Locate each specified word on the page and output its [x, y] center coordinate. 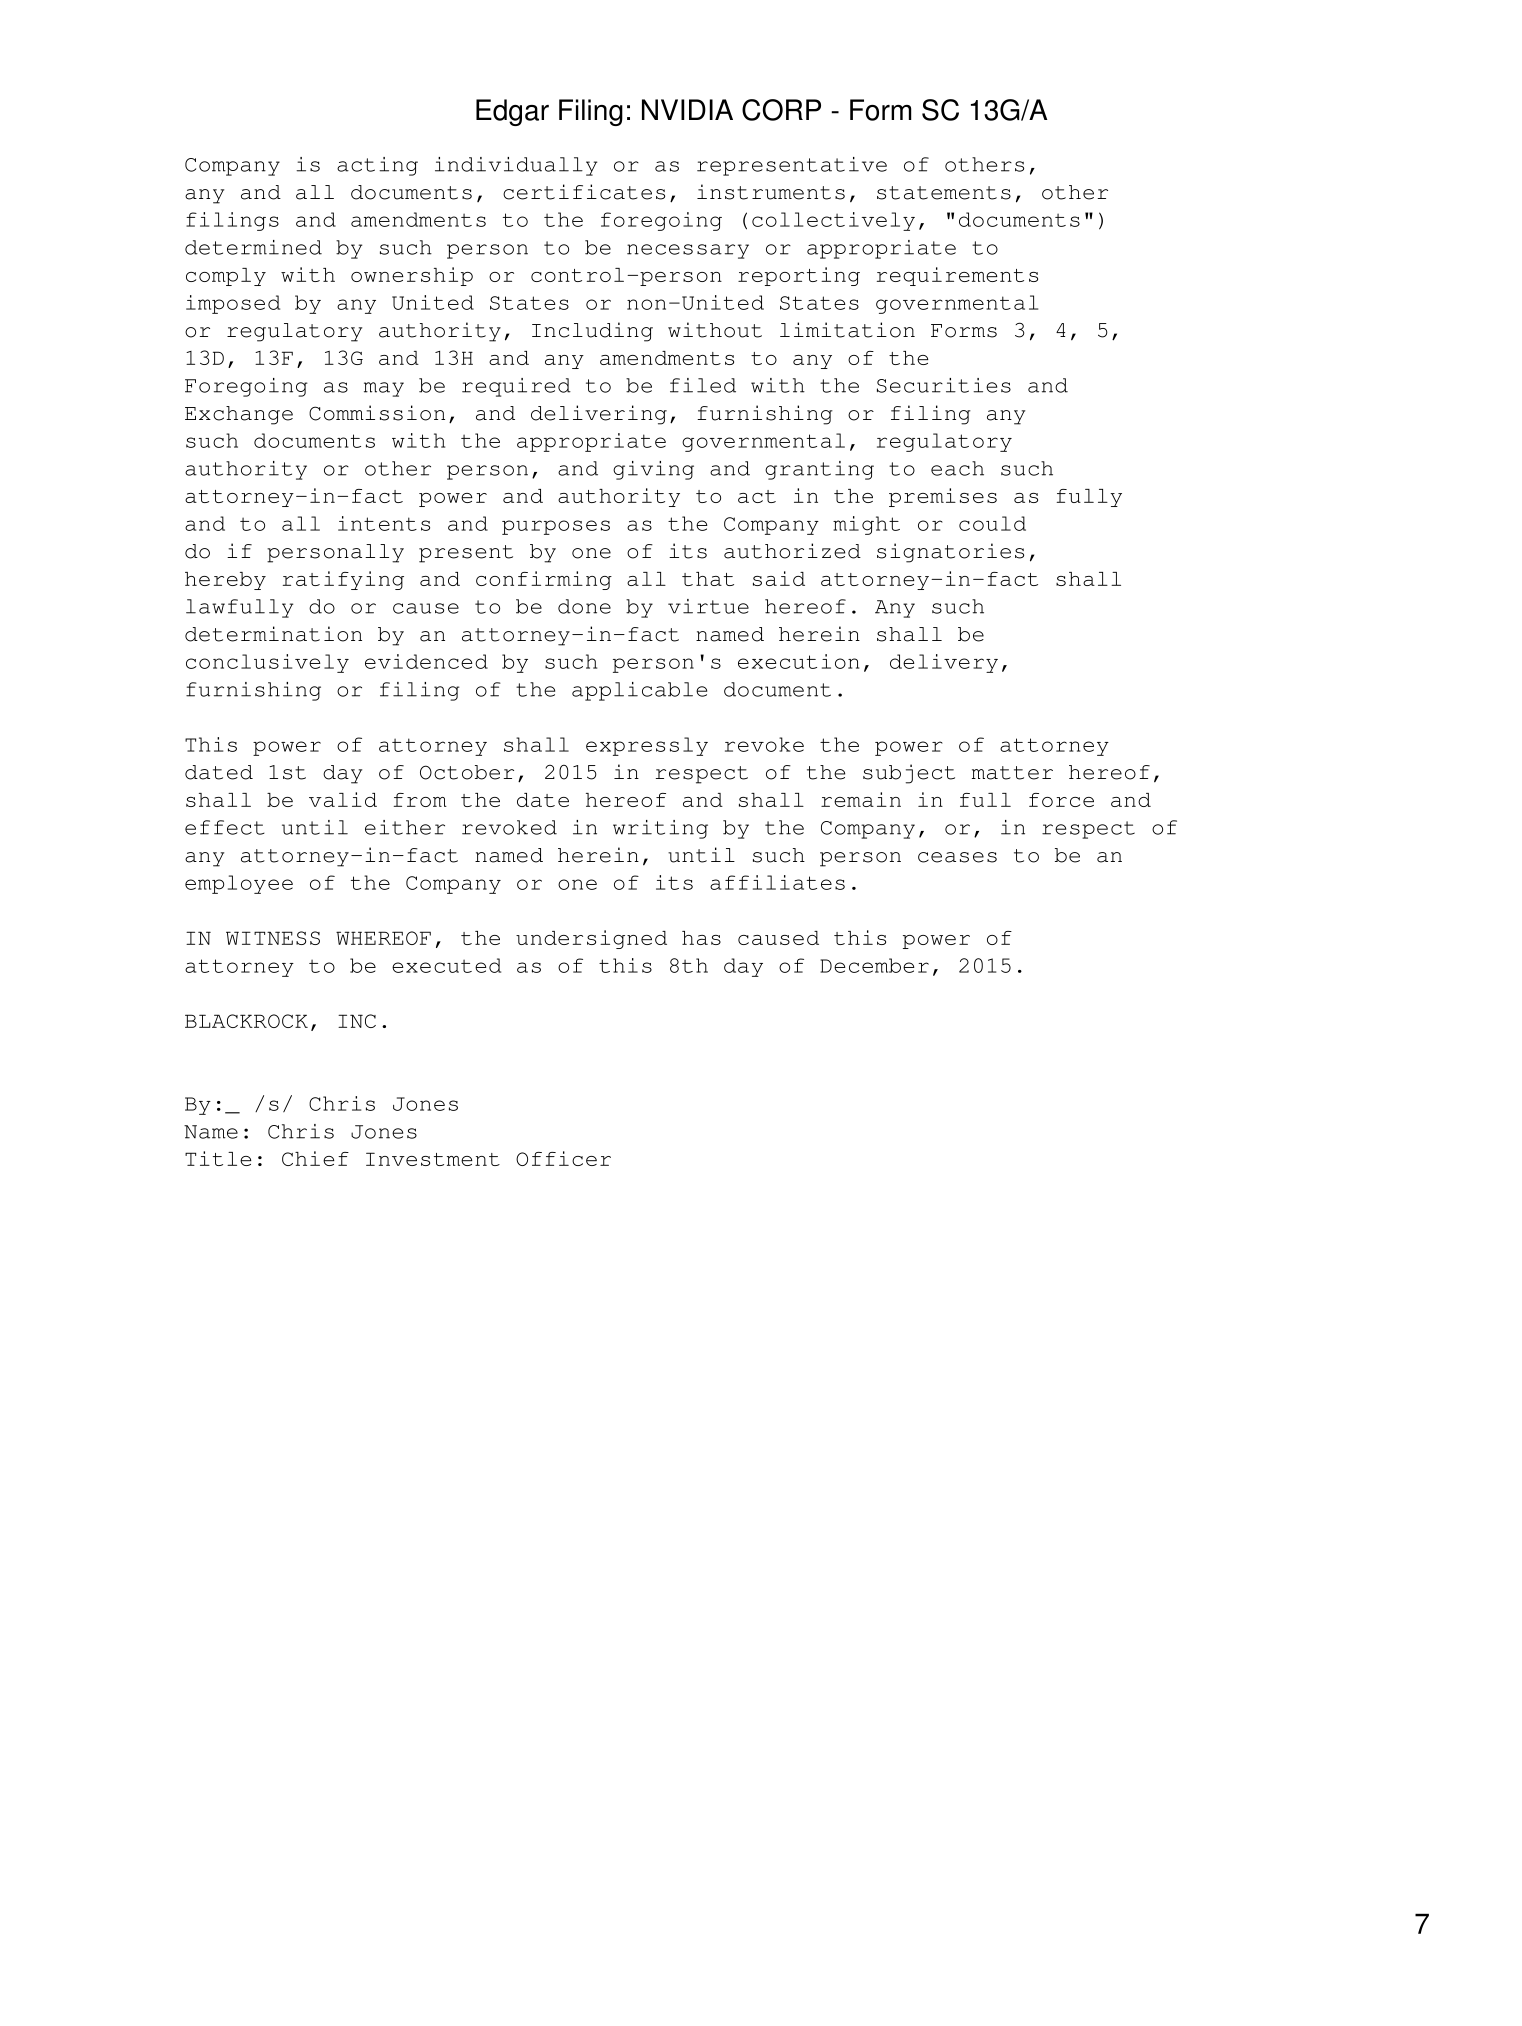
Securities [944, 385]
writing [660, 829]
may [384, 389]
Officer [563, 1158]
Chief [315, 1158]
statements [944, 193]
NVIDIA [687, 109]
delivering [599, 415]
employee [239, 884]
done [584, 606]
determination [273, 634]
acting [377, 166]
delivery [944, 663]
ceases [957, 857]
